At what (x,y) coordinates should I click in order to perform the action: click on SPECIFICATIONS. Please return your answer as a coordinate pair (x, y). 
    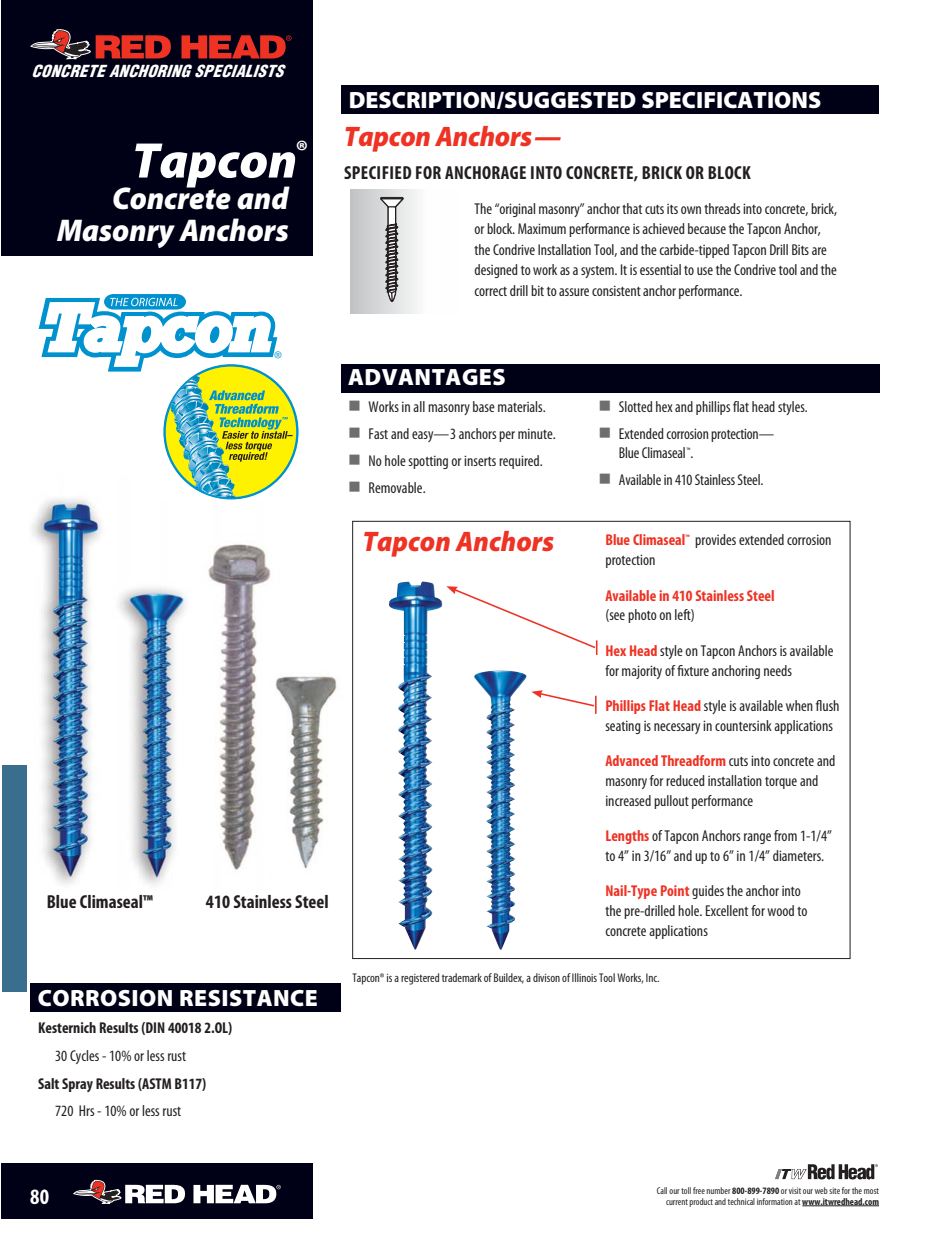
    Looking at the image, I should click on (731, 100).
